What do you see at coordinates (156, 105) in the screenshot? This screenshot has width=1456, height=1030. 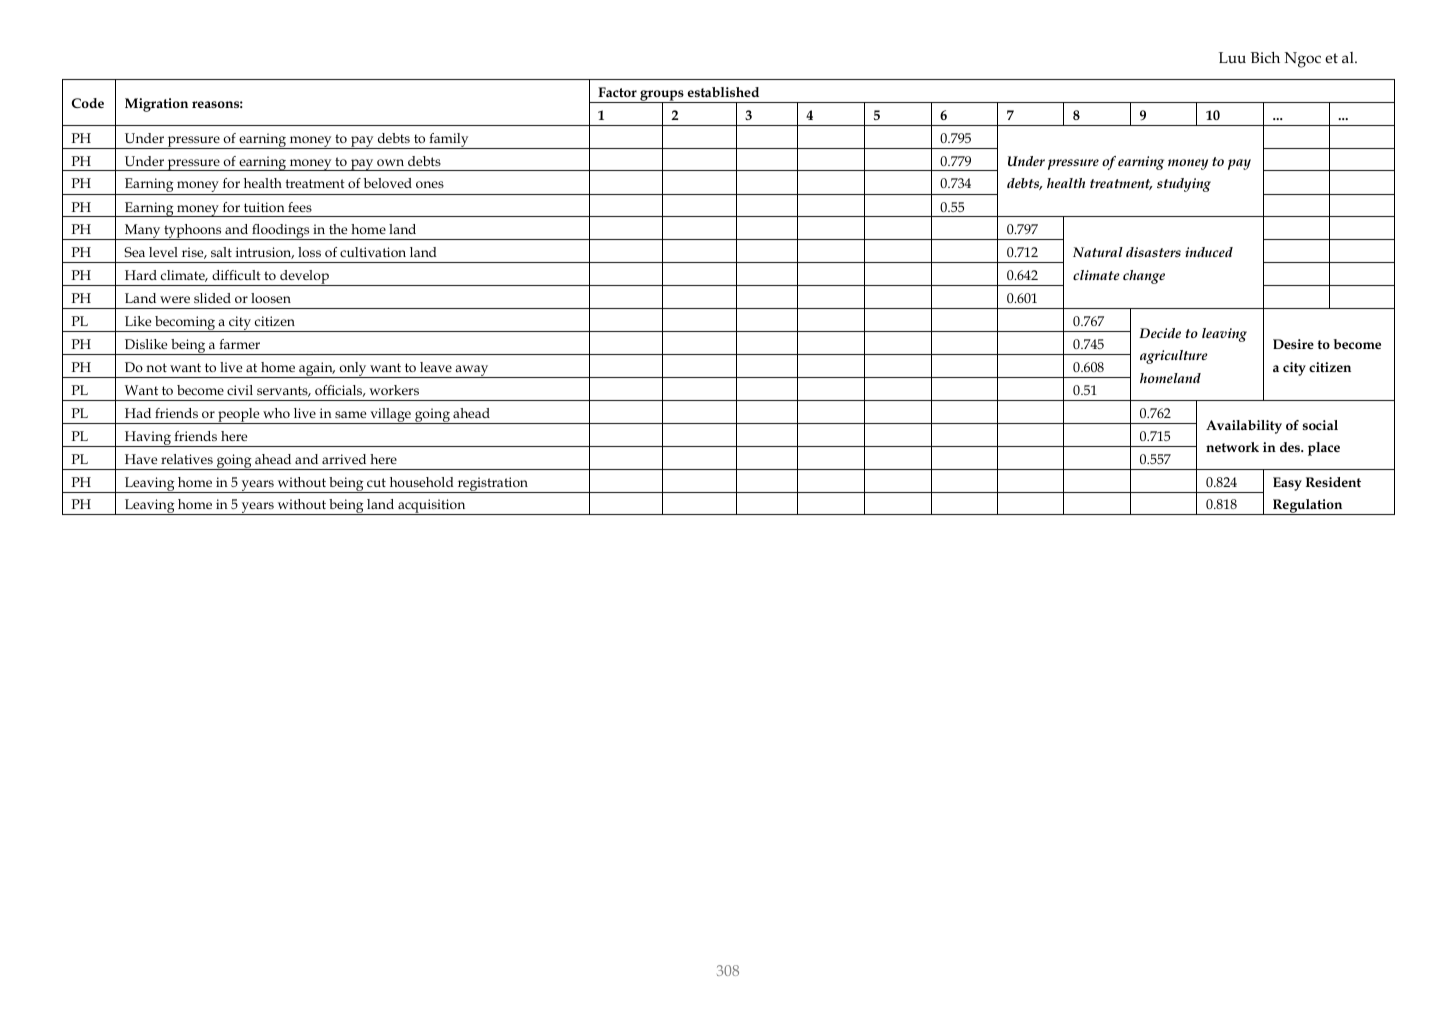 I see `Migration` at bounding box center [156, 105].
